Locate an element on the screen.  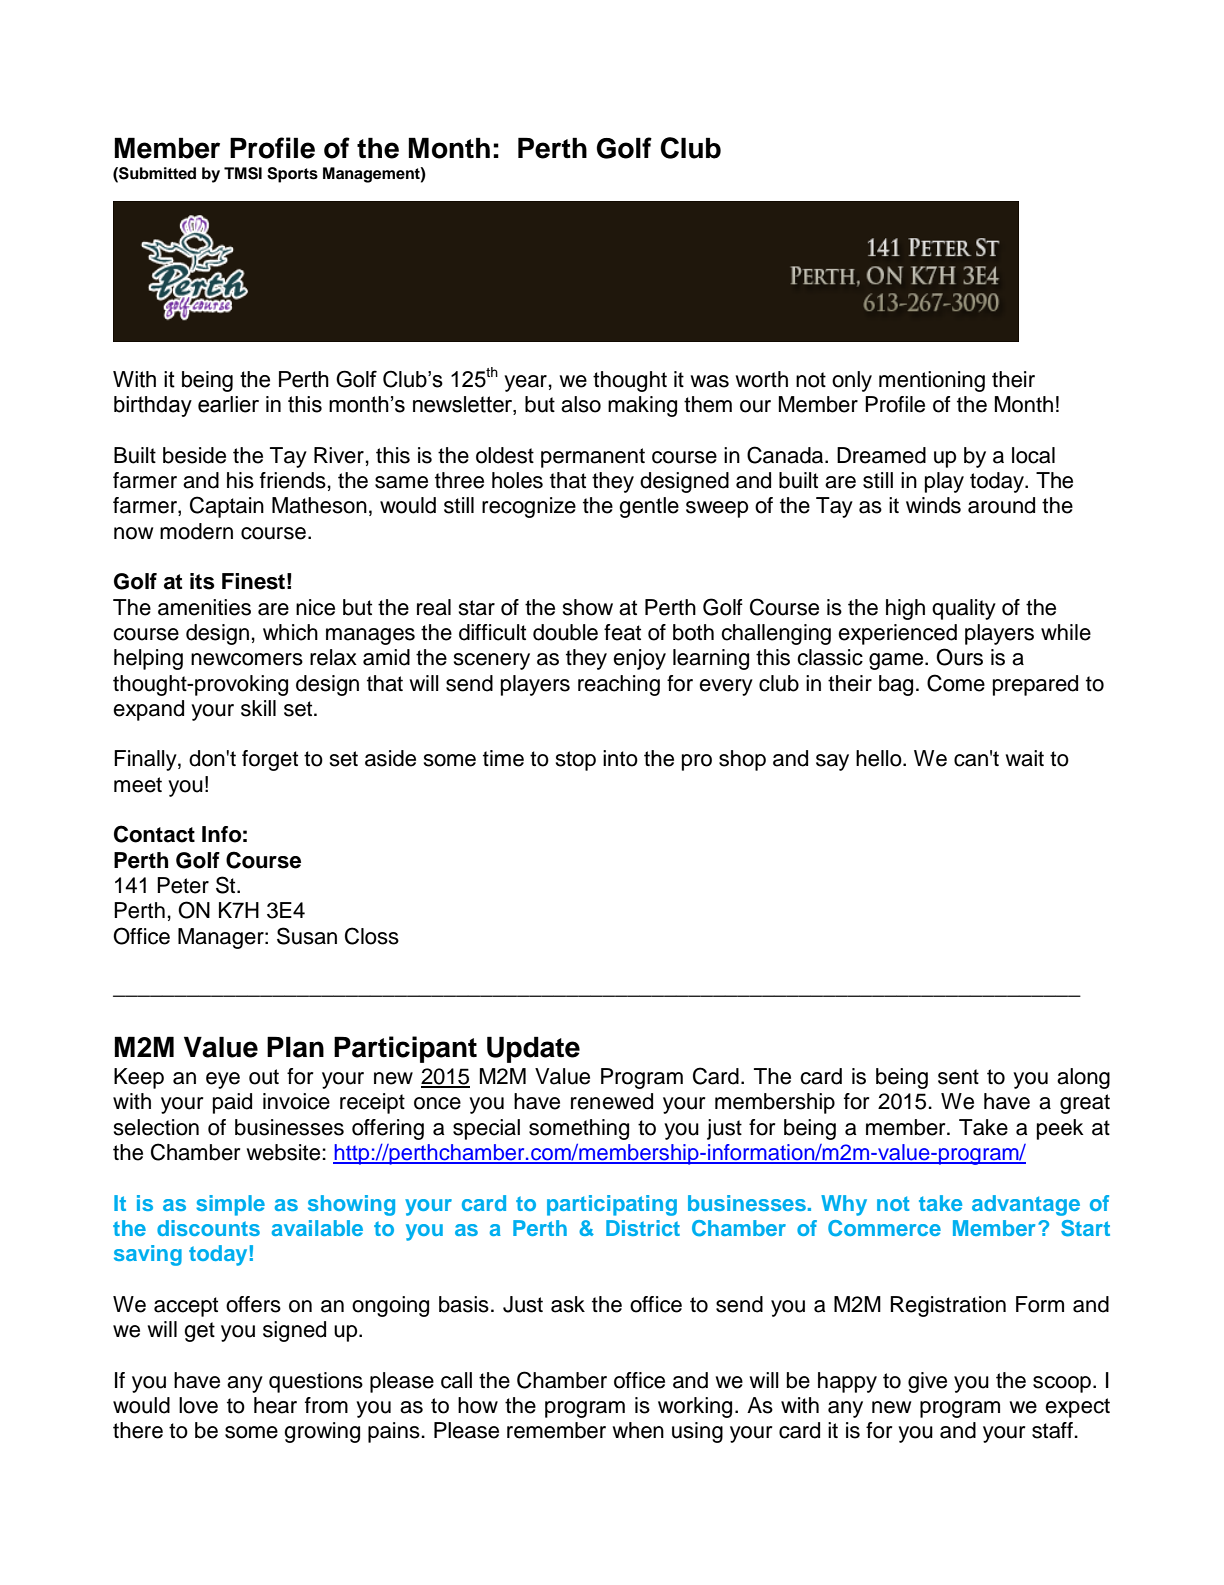
Sports is located at coordinates (292, 175).
